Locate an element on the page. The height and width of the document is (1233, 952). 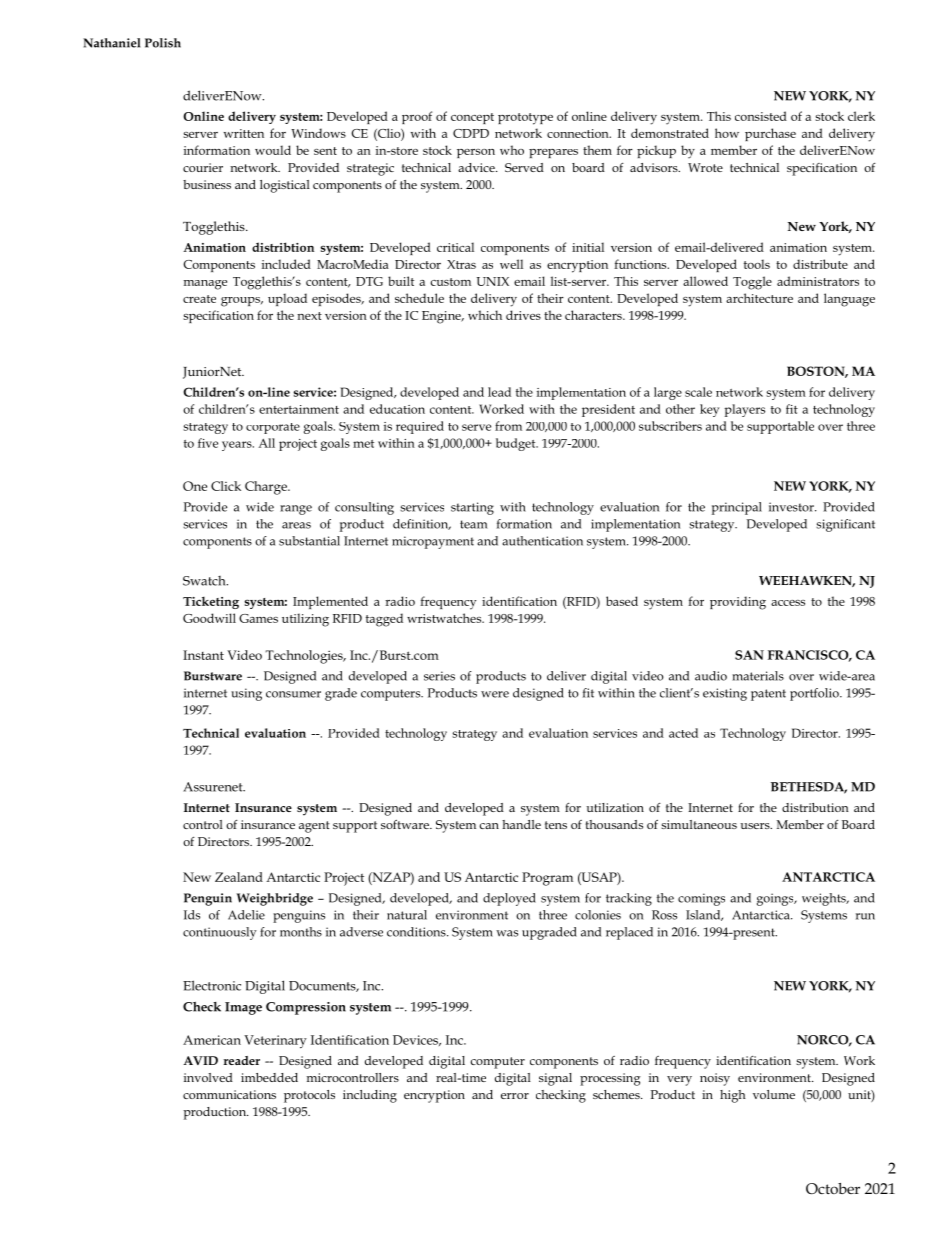
handle is located at coordinates (521, 824).
